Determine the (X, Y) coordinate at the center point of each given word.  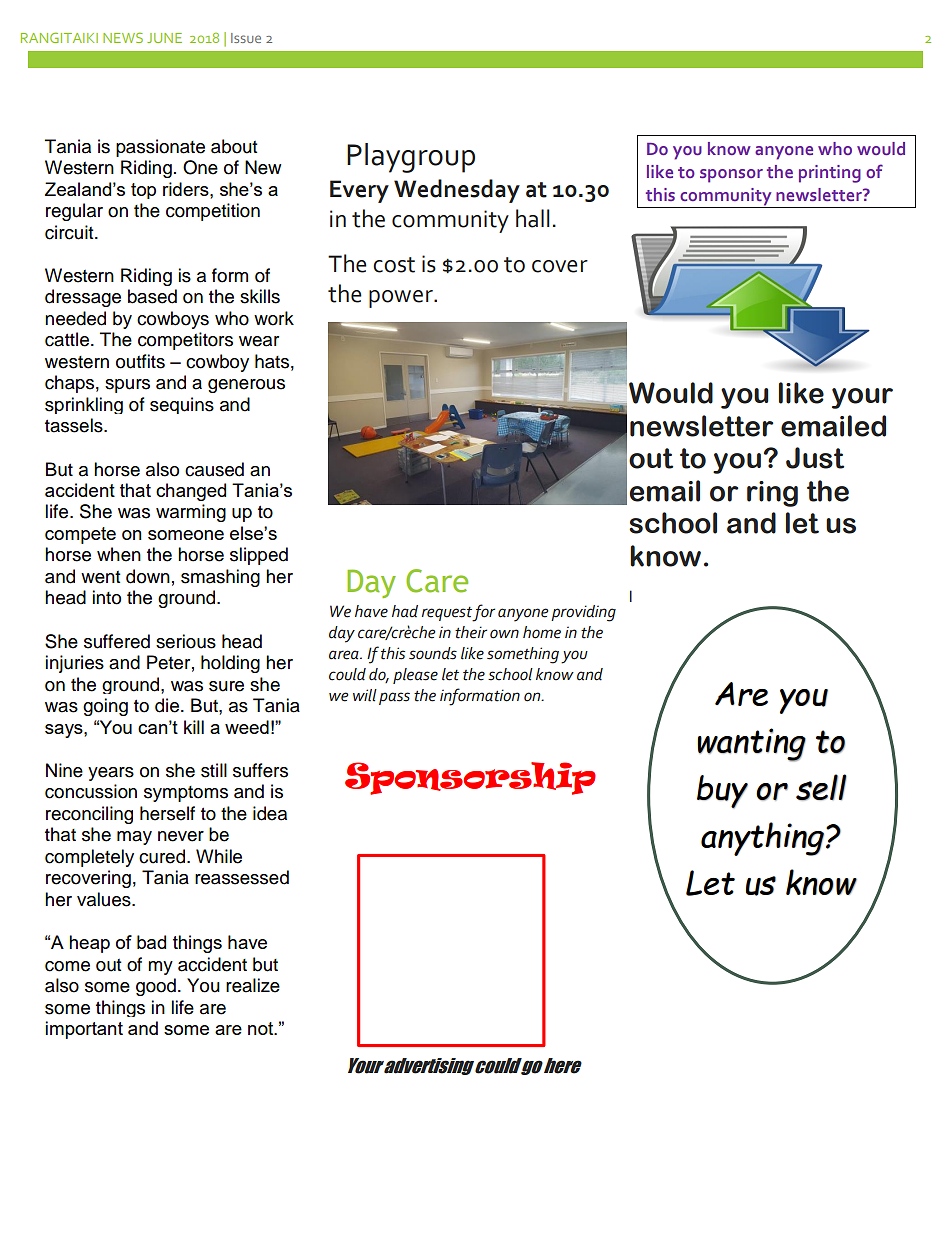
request (447, 614)
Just (815, 458)
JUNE (164, 38)
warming (191, 513)
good (156, 987)
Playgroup (411, 158)
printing (830, 174)
